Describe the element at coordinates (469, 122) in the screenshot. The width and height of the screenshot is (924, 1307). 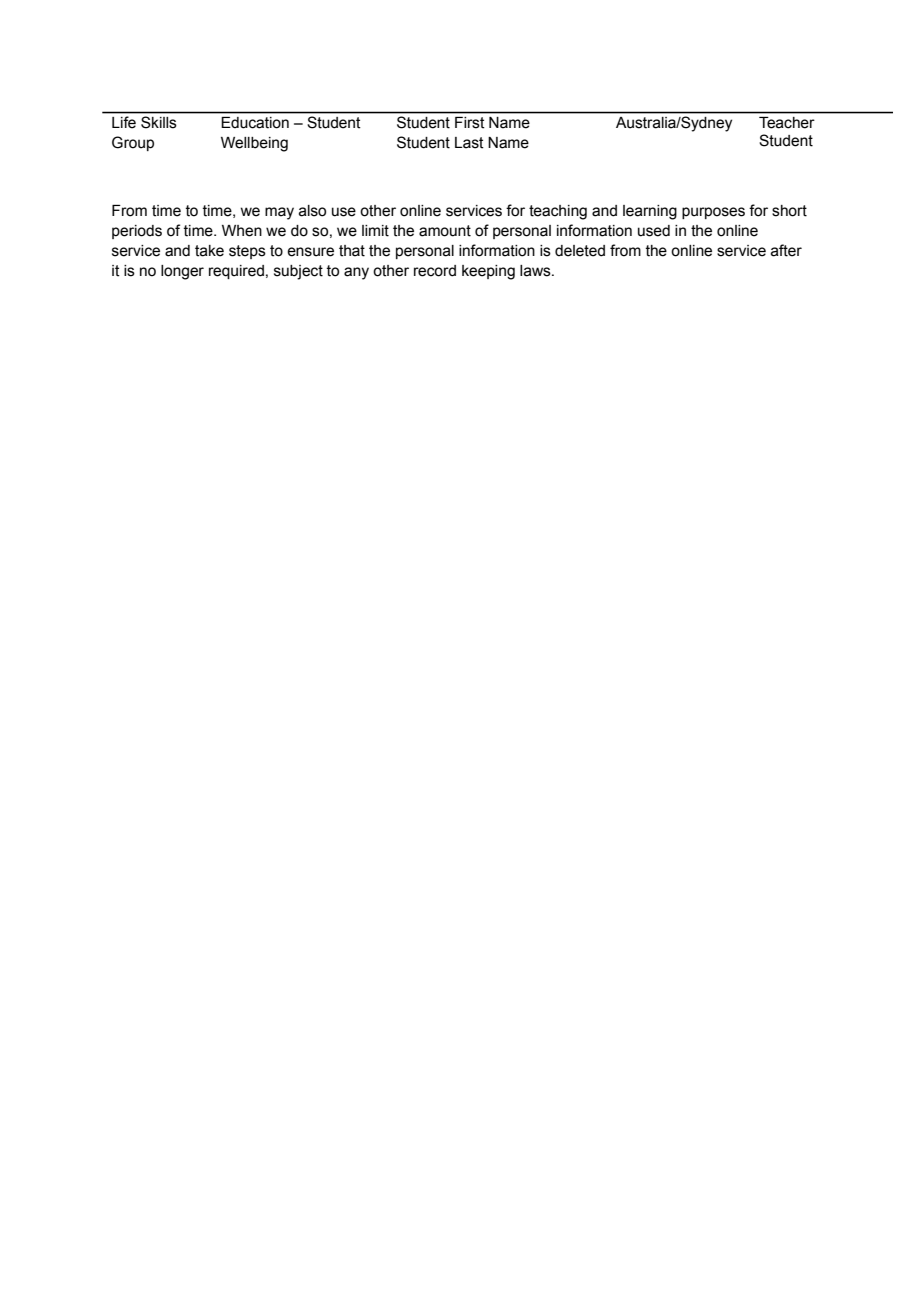
I see `First` at that location.
